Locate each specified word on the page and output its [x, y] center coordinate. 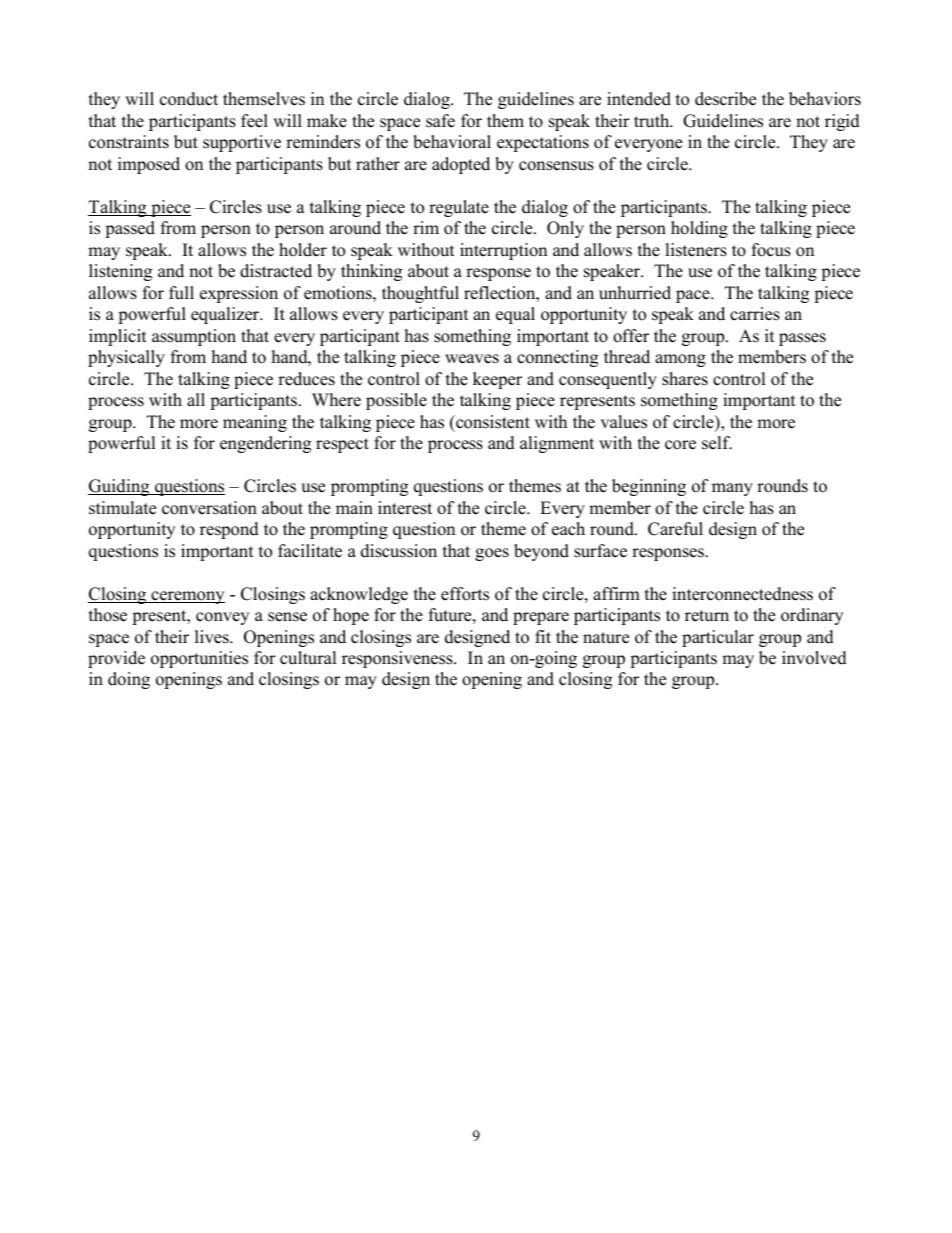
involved [814, 658]
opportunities [199, 659]
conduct [189, 99]
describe [725, 99]
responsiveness [398, 659]
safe [440, 121]
